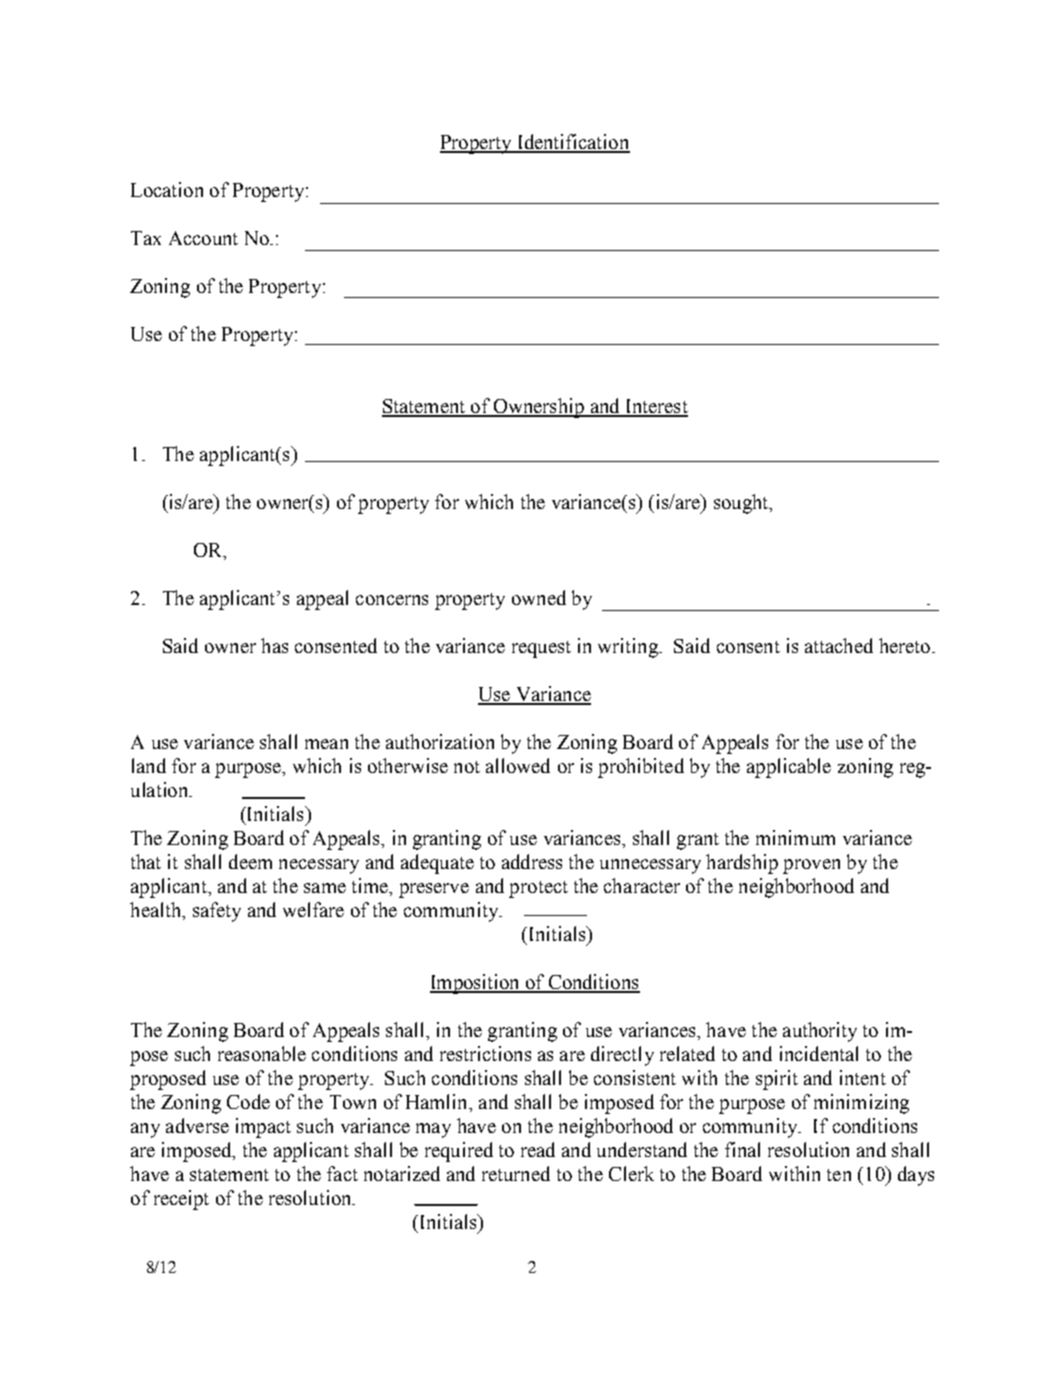 Image resolution: width=1064 pixels, height=1377 pixels. Describe the element at coordinates (742, 504) in the screenshot. I see `sought` at that location.
